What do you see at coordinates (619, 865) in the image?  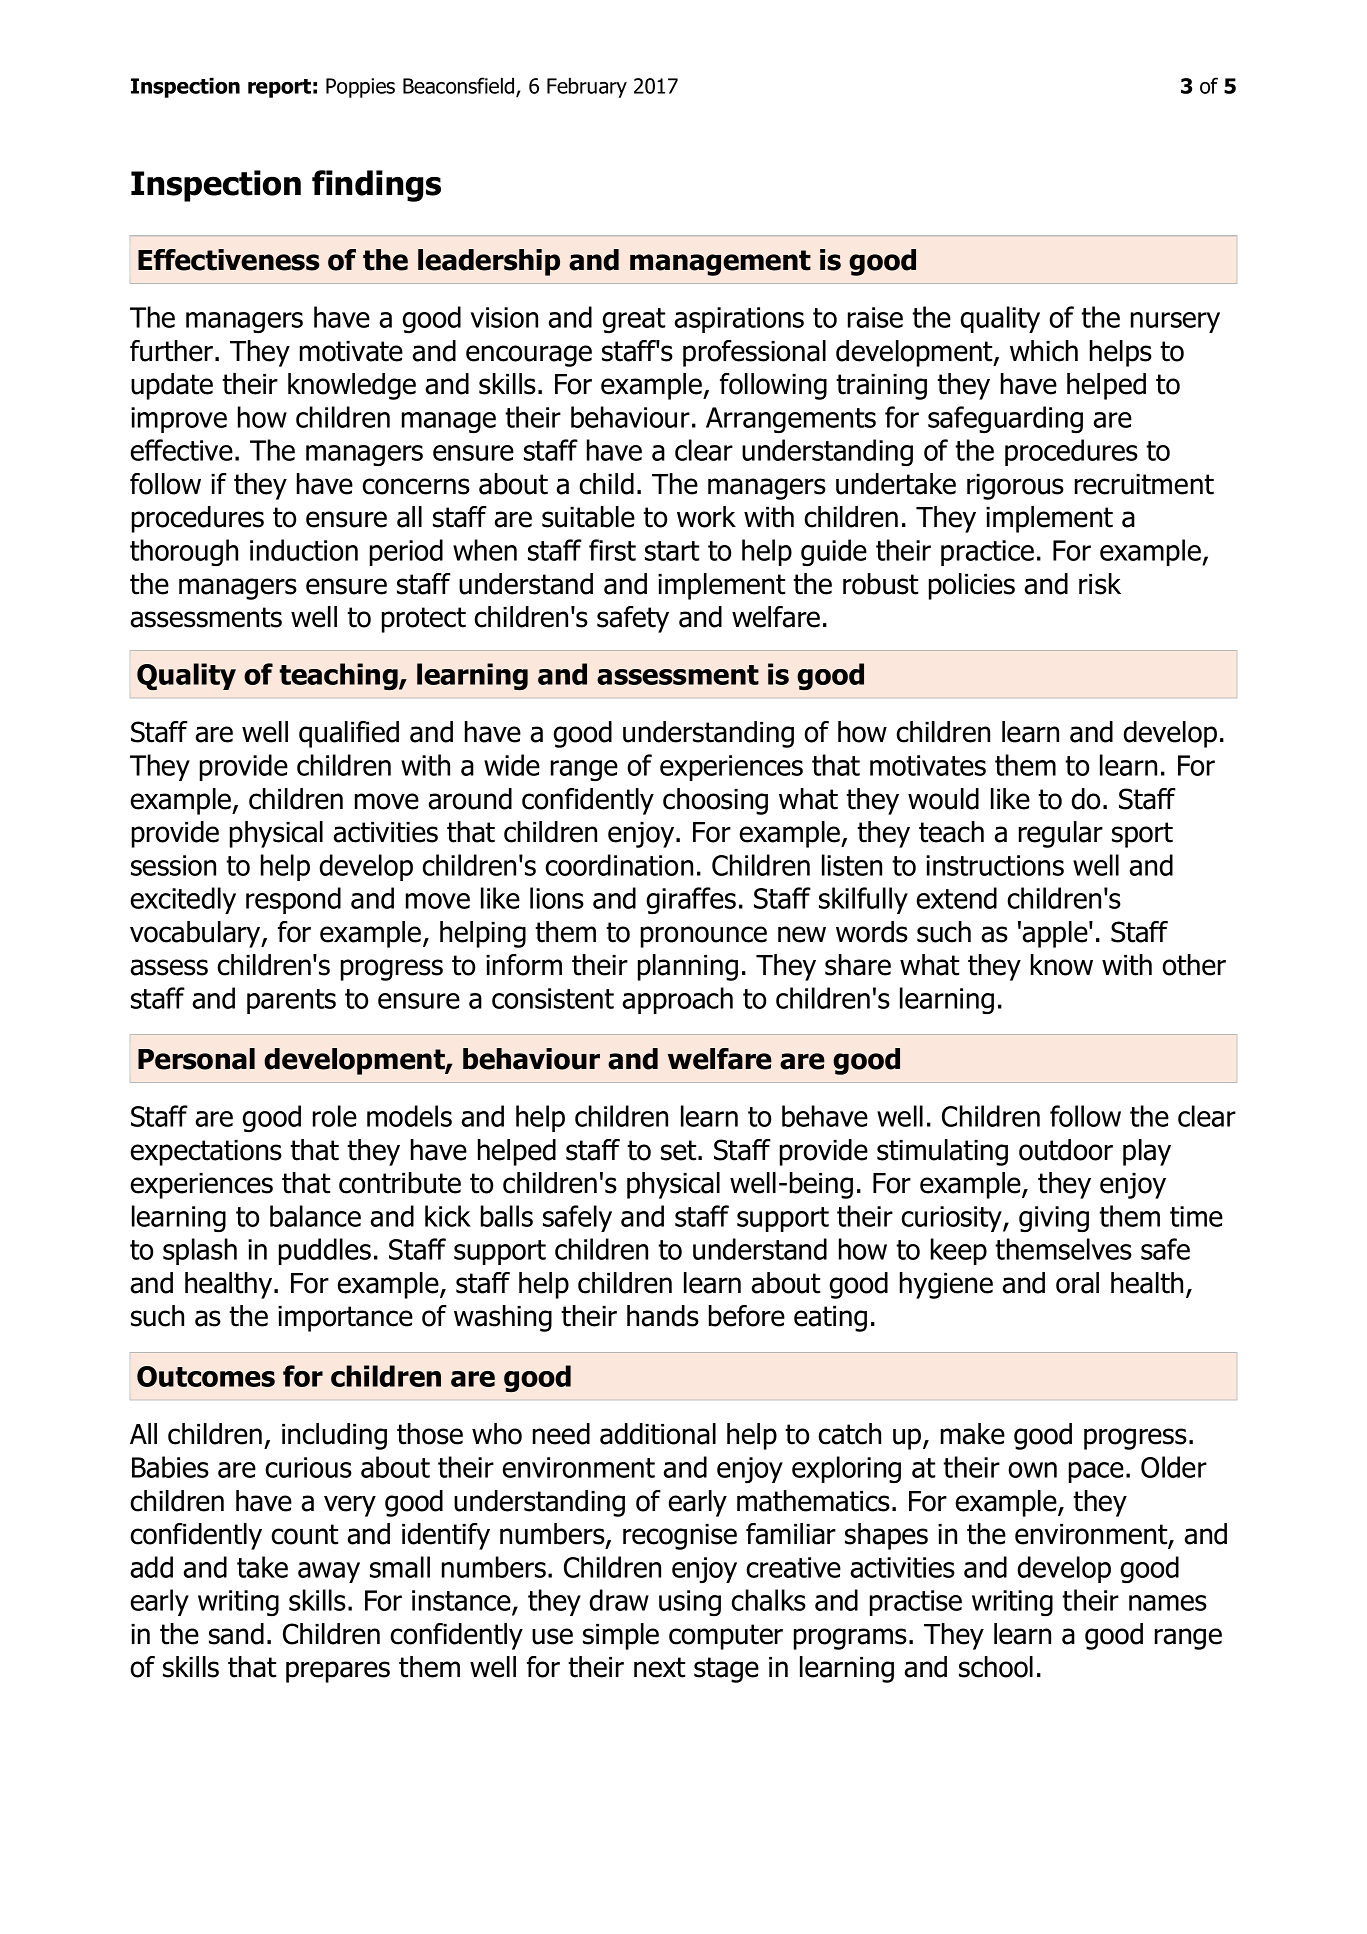 I see `coordination` at bounding box center [619, 865].
